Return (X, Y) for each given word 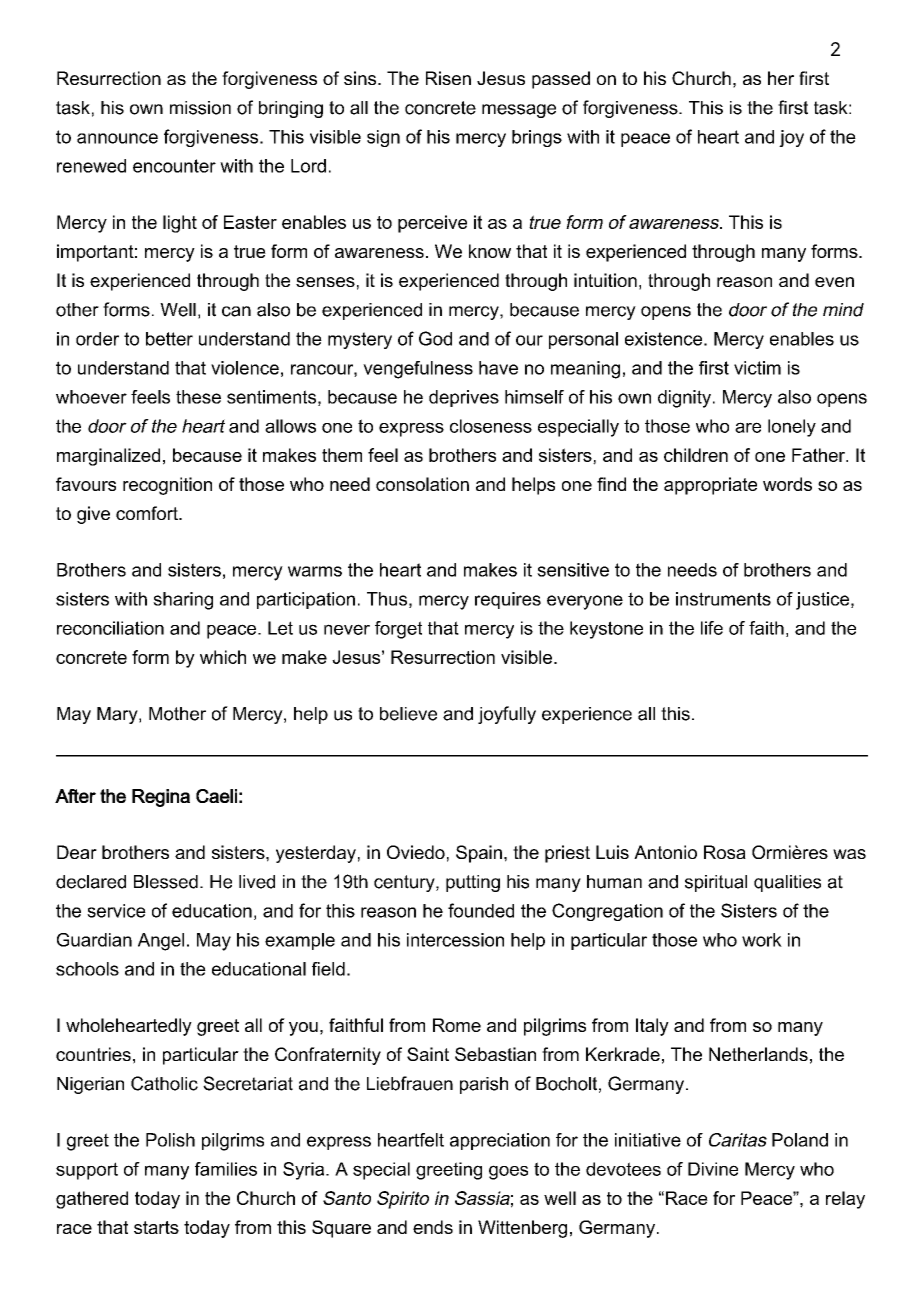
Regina (161, 798)
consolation (422, 484)
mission (200, 108)
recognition (167, 486)
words (787, 484)
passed (561, 80)
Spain (479, 854)
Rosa (725, 852)
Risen (448, 78)
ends (433, 1227)
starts (156, 1227)
